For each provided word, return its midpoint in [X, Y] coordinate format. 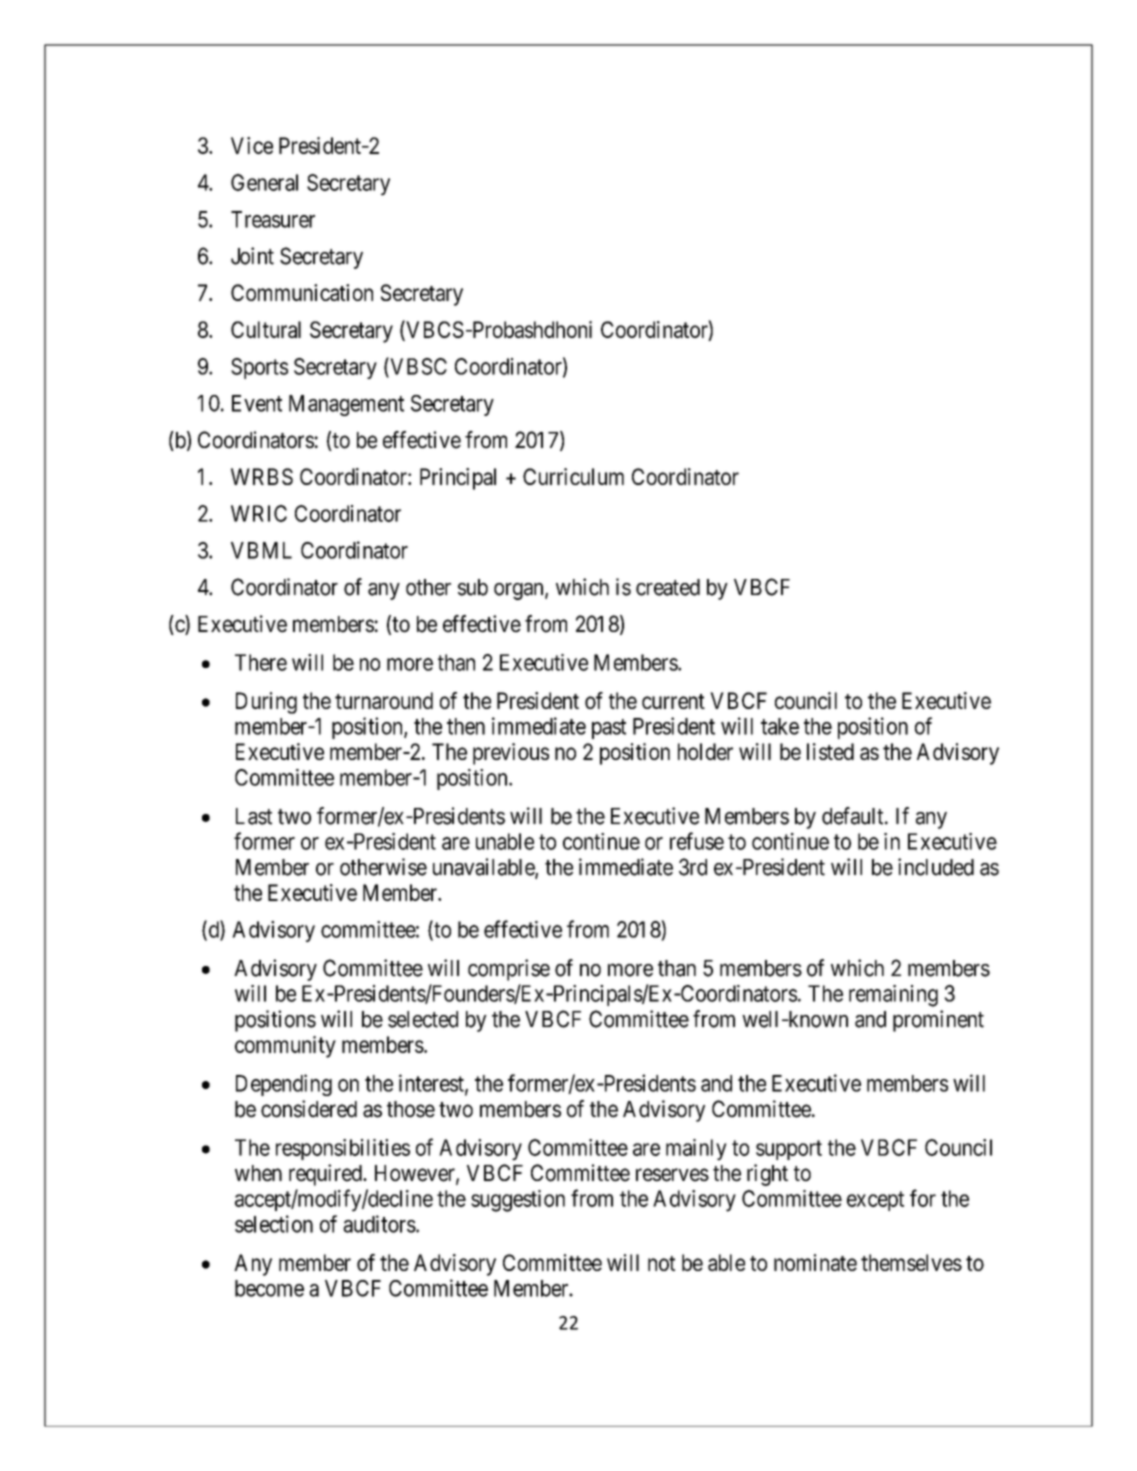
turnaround [384, 700]
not [661, 1263]
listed [830, 751]
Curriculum [573, 476]
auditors [379, 1224]
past [609, 729]
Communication [302, 292]
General [264, 182]
